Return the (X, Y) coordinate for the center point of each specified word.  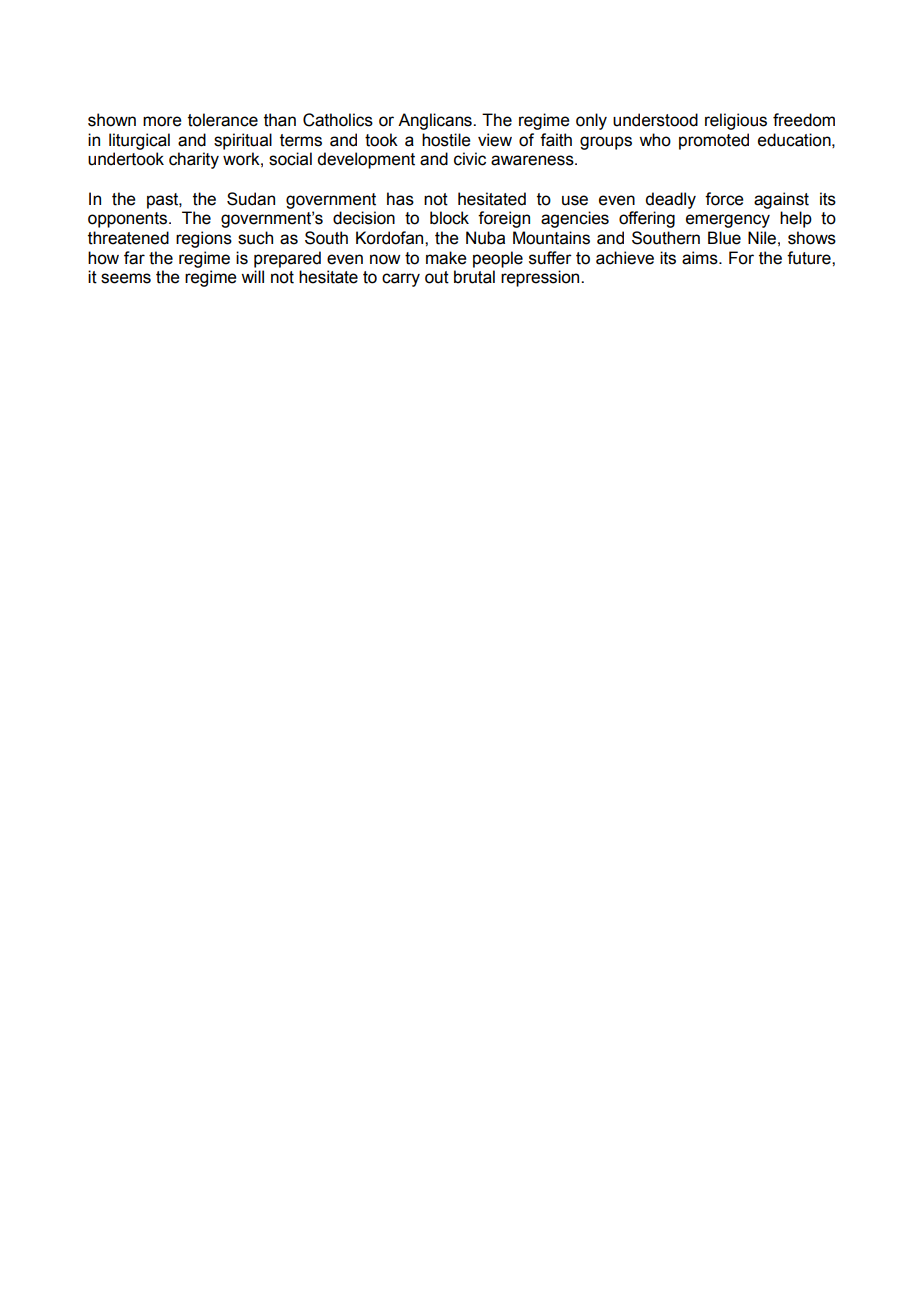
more (162, 121)
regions (204, 239)
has (400, 199)
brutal (474, 277)
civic (470, 159)
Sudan (251, 199)
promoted (714, 141)
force (724, 199)
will (252, 276)
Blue (724, 238)
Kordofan (391, 238)
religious (736, 121)
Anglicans (436, 121)
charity (194, 160)
